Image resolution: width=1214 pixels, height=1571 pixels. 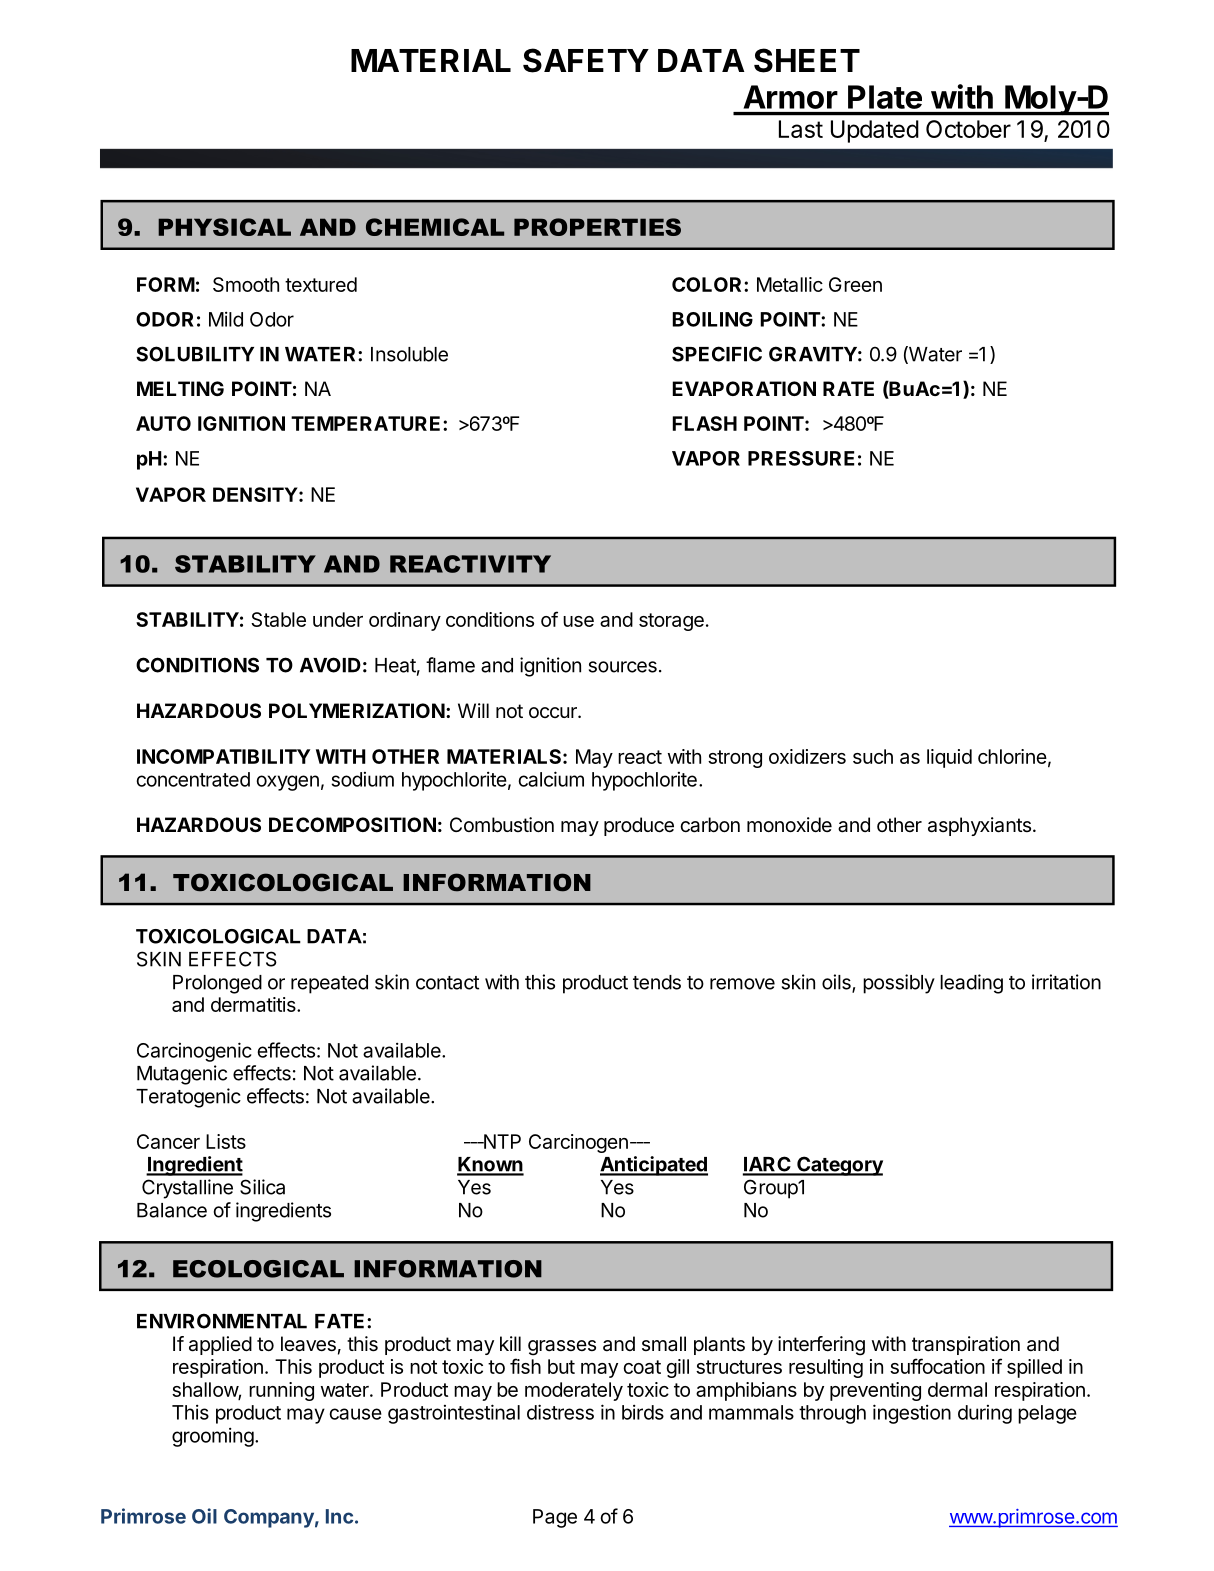 What do you see at coordinates (195, 354) in the document?
I see `SOLUBILITY` at bounding box center [195, 354].
